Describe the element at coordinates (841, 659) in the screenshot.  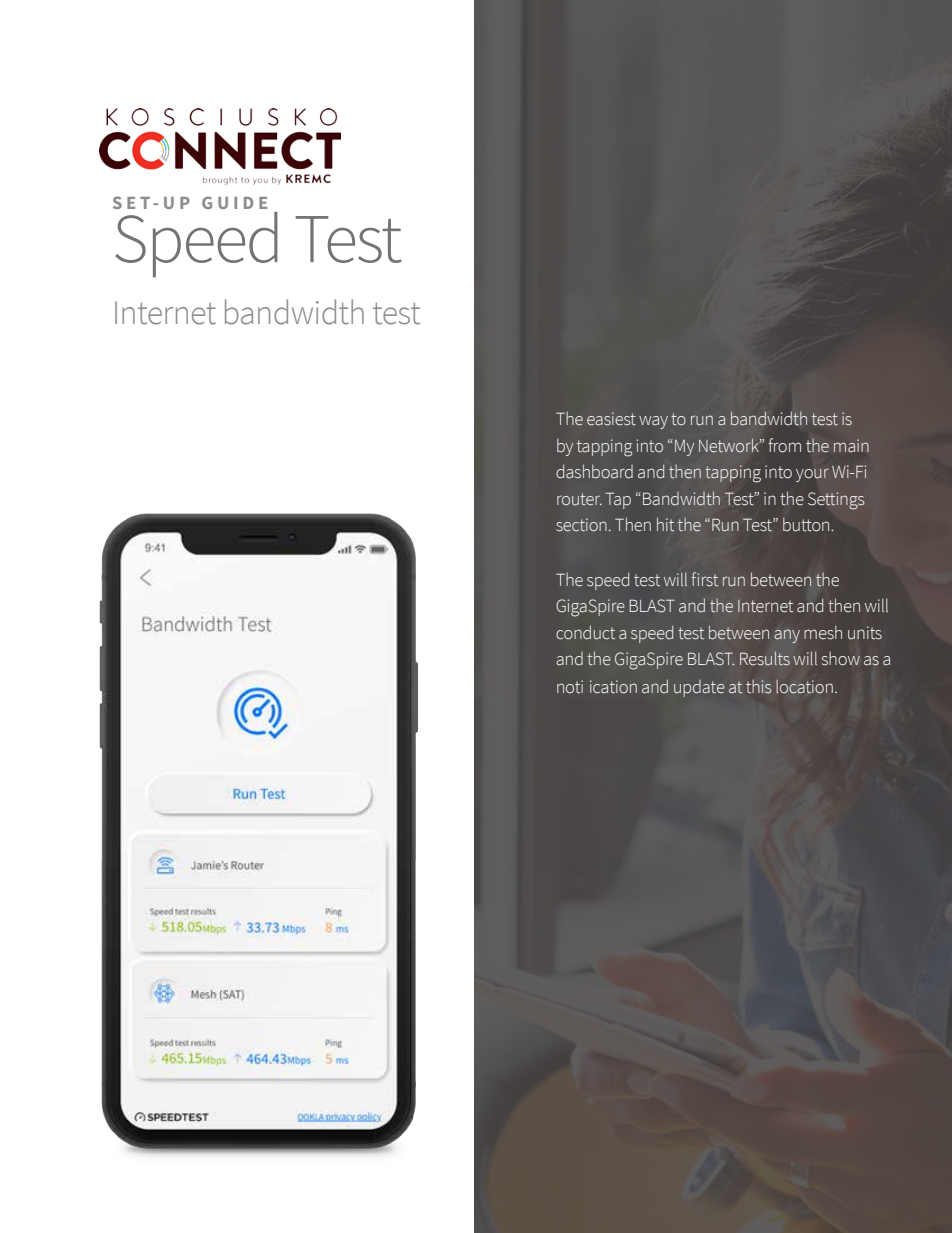
I see `show` at that location.
